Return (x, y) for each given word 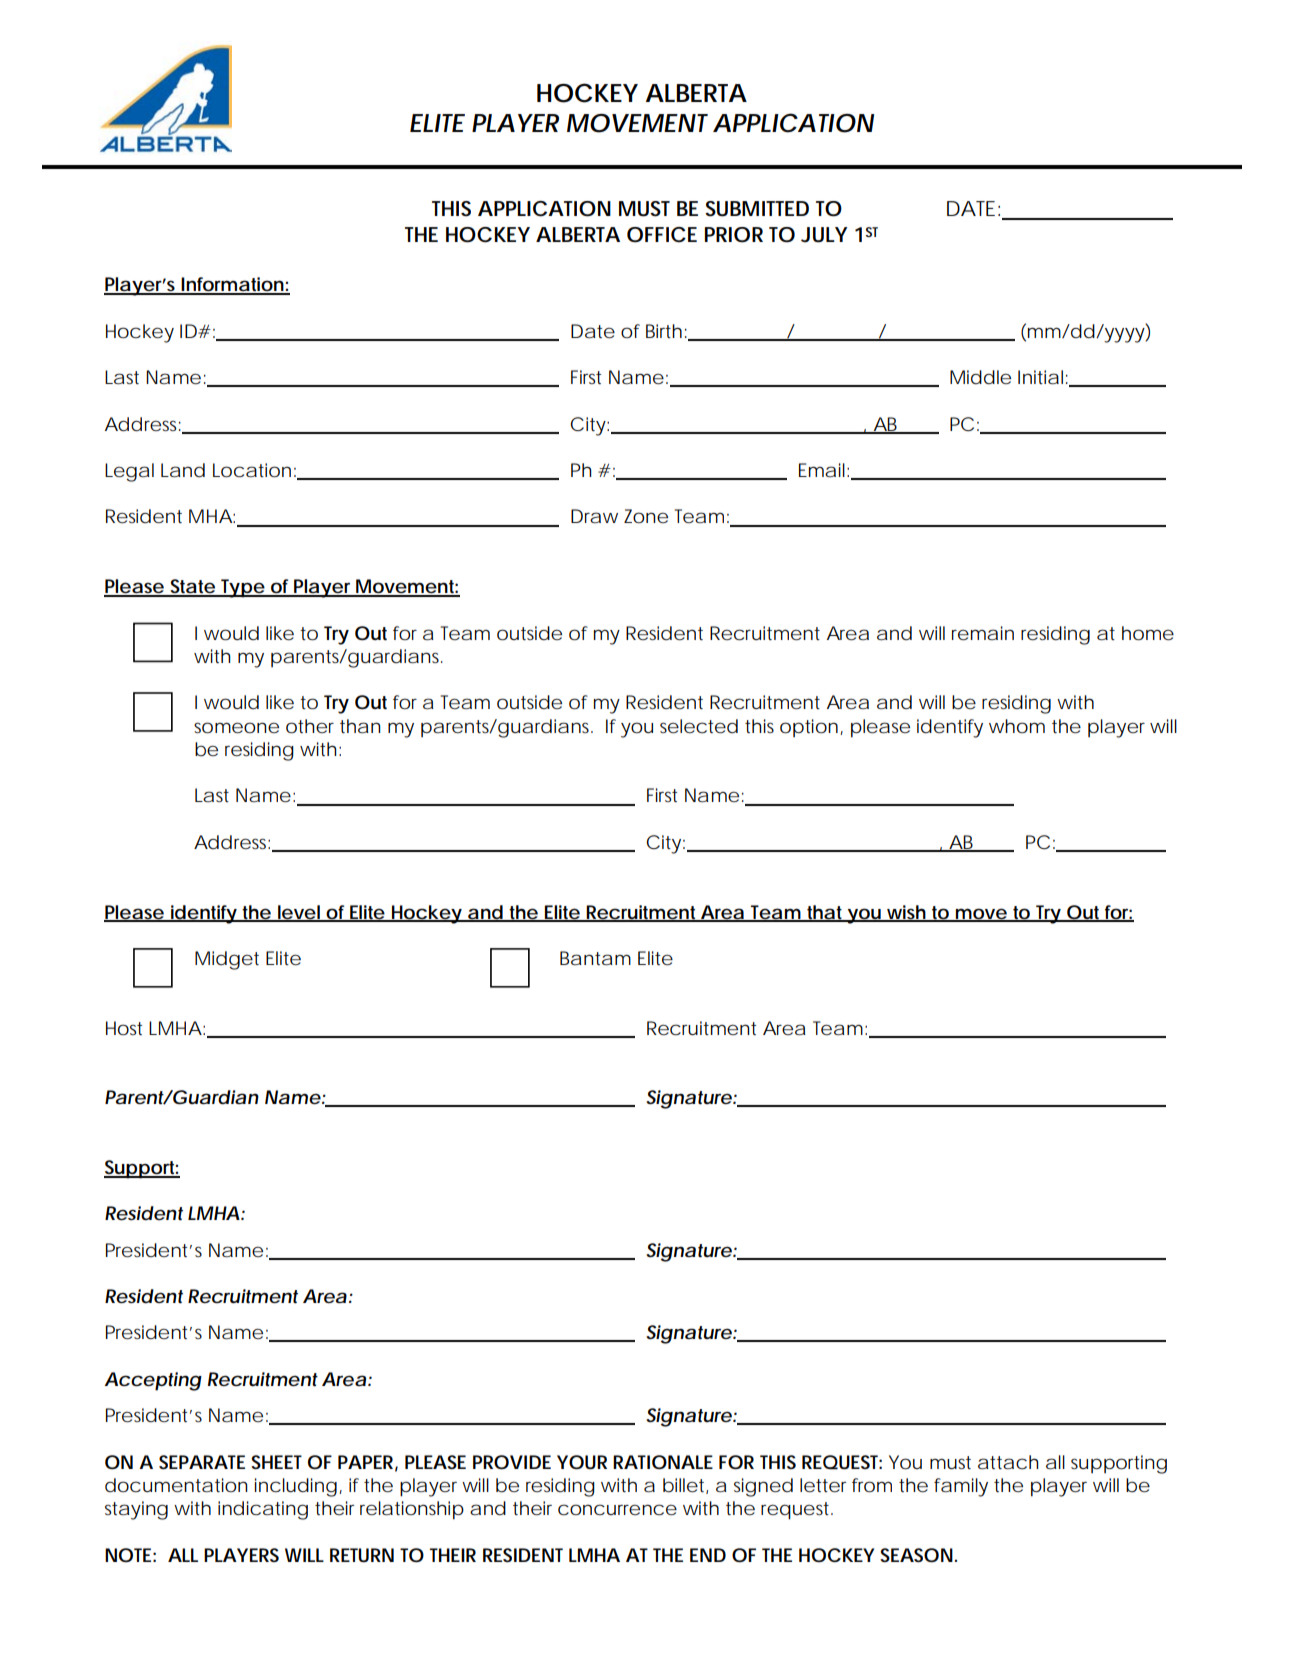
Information (232, 285)
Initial (1040, 377)
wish (906, 913)
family (961, 1487)
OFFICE (662, 235)
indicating (263, 1510)
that (826, 913)
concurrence (617, 1510)
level (299, 913)
